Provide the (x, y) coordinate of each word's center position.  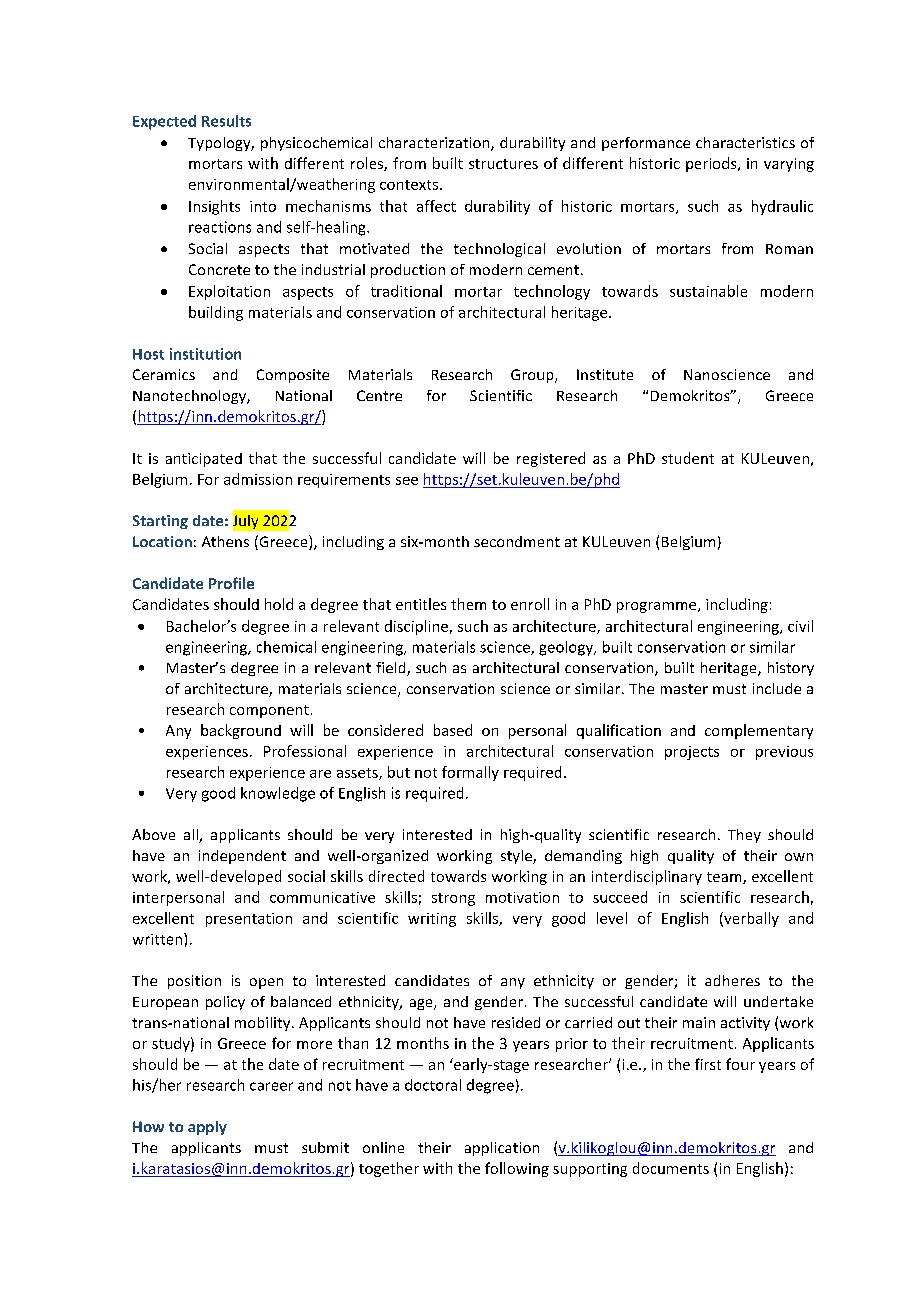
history (791, 669)
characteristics (745, 142)
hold (279, 604)
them (468, 604)
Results (226, 121)
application (502, 1149)
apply (207, 1128)
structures (503, 164)
